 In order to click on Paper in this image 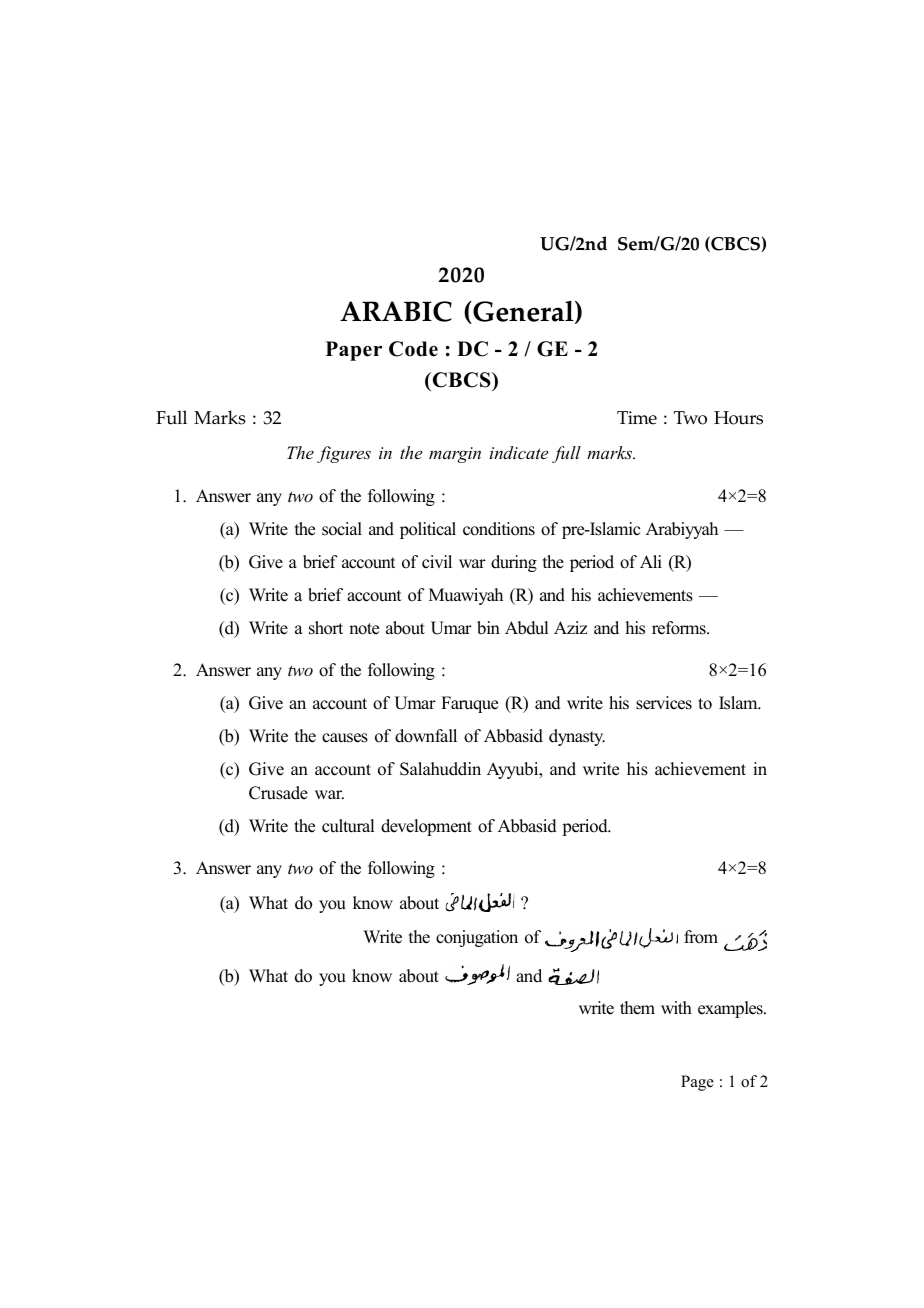, I will do `click(354, 351)`.
